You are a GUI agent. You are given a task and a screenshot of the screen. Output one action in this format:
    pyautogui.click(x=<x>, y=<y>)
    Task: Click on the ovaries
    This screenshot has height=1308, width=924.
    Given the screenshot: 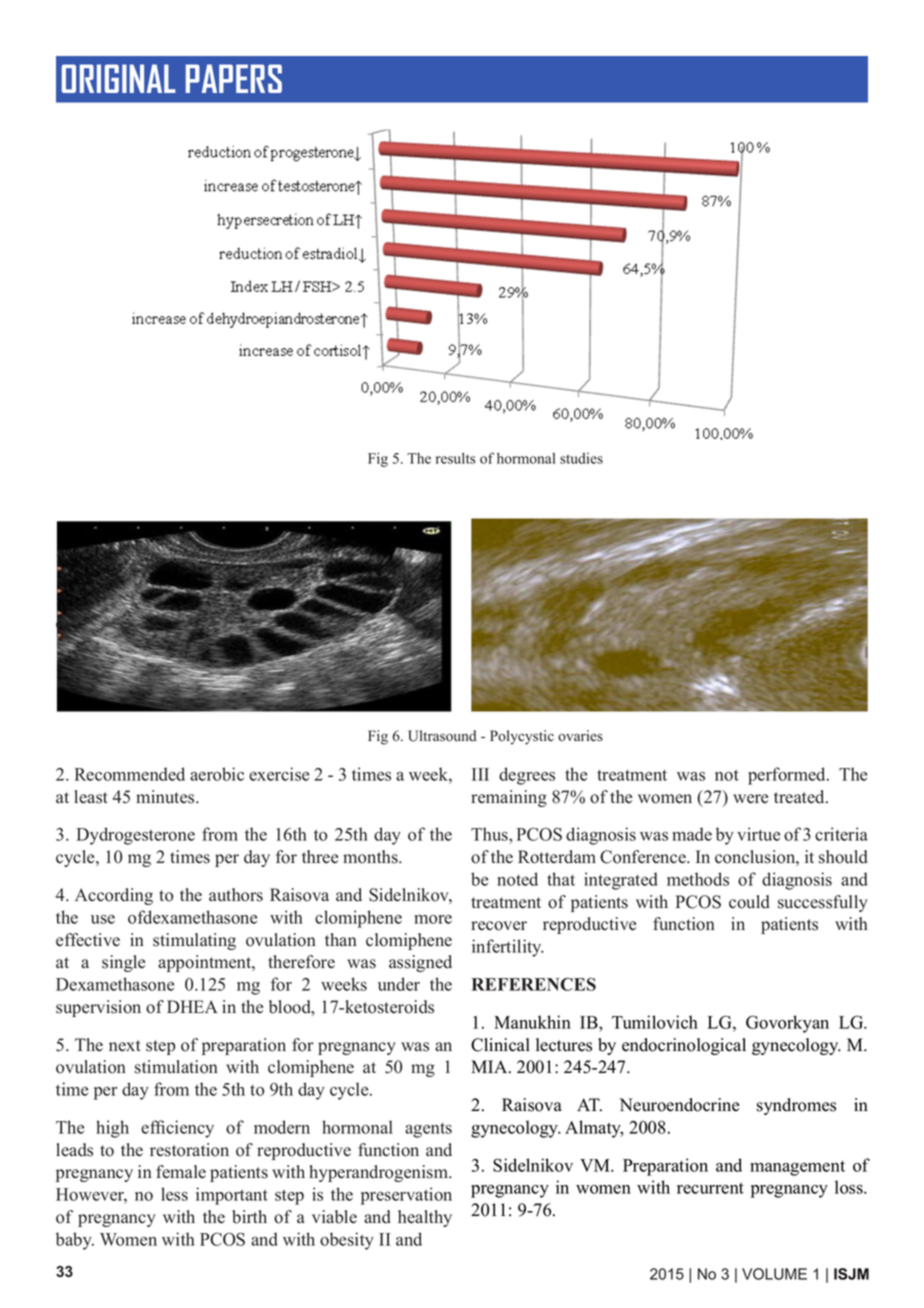 What is the action you would take?
    pyautogui.click(x=580, y=736)
